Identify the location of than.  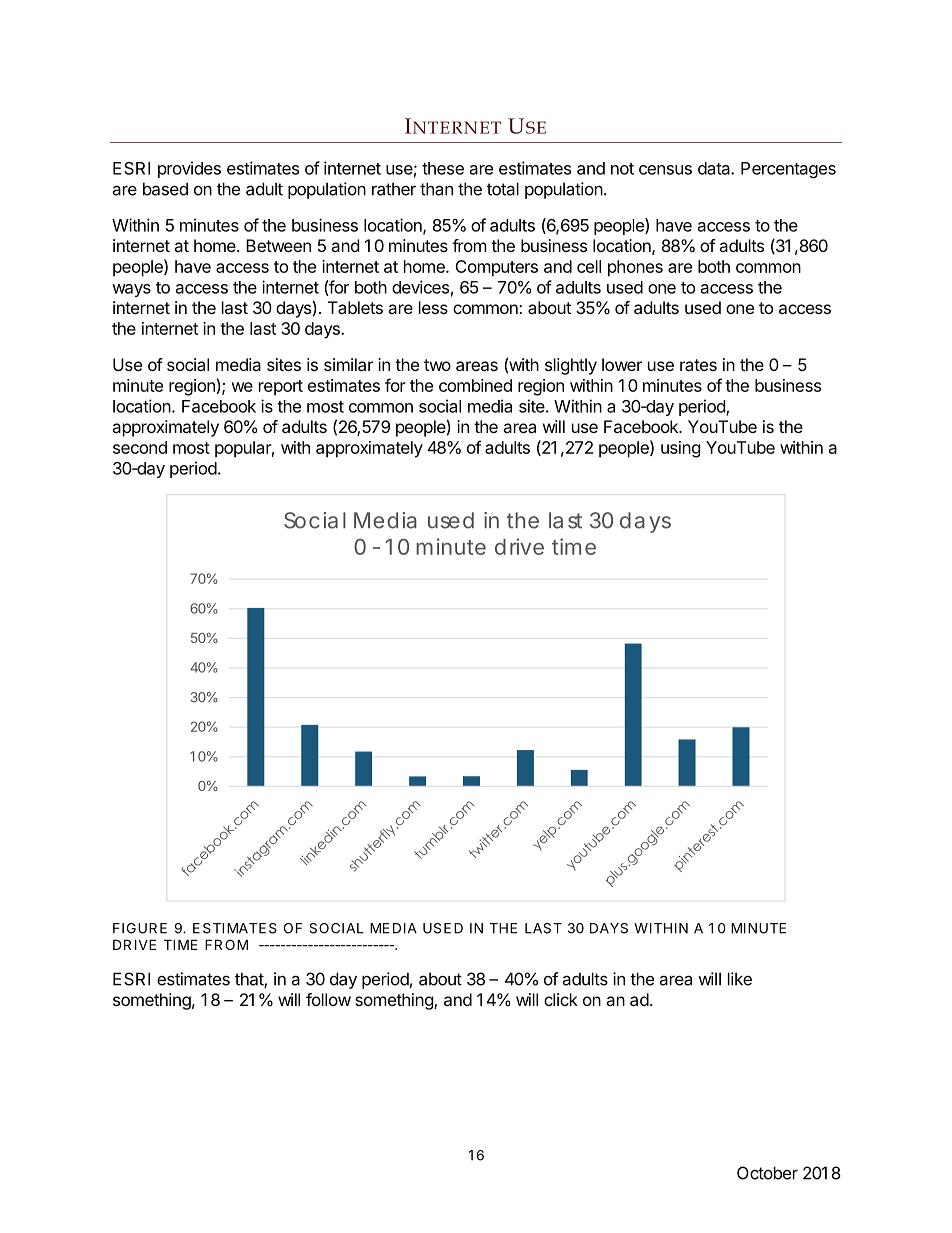
(436, 189).
